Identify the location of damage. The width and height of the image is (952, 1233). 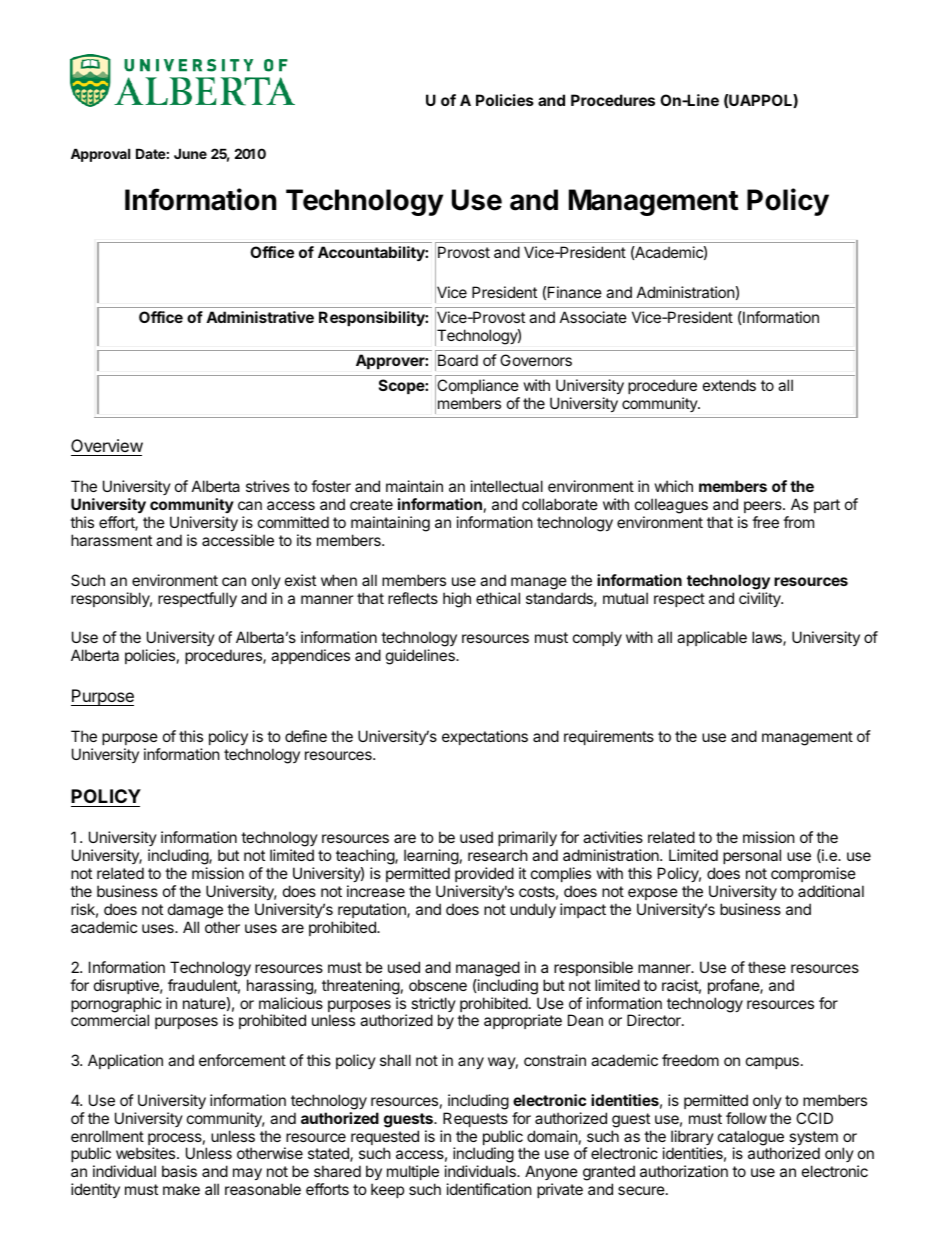
(195, 911).
